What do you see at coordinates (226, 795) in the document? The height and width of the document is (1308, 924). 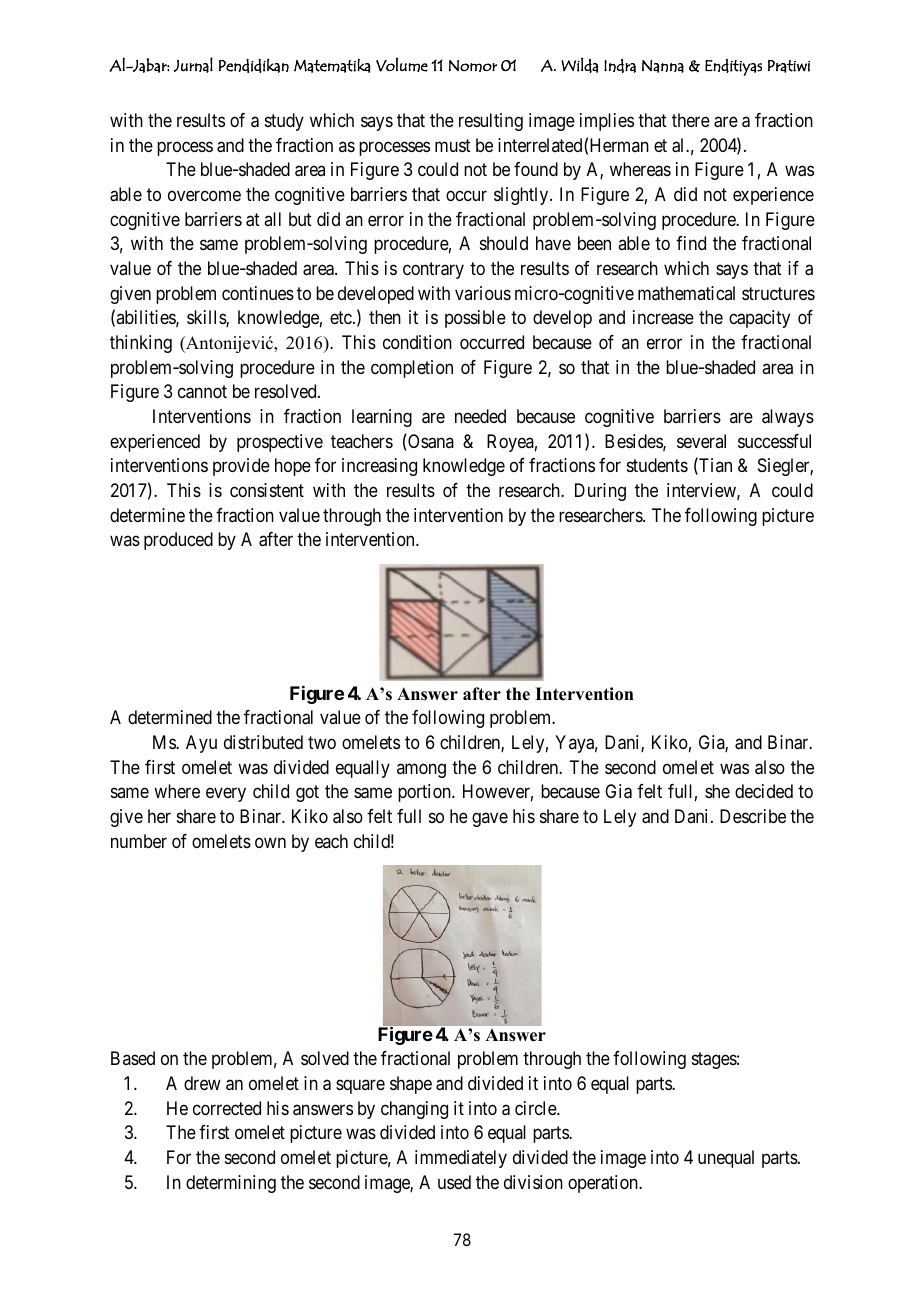 I see `every` at bounding box center [226, 795].
